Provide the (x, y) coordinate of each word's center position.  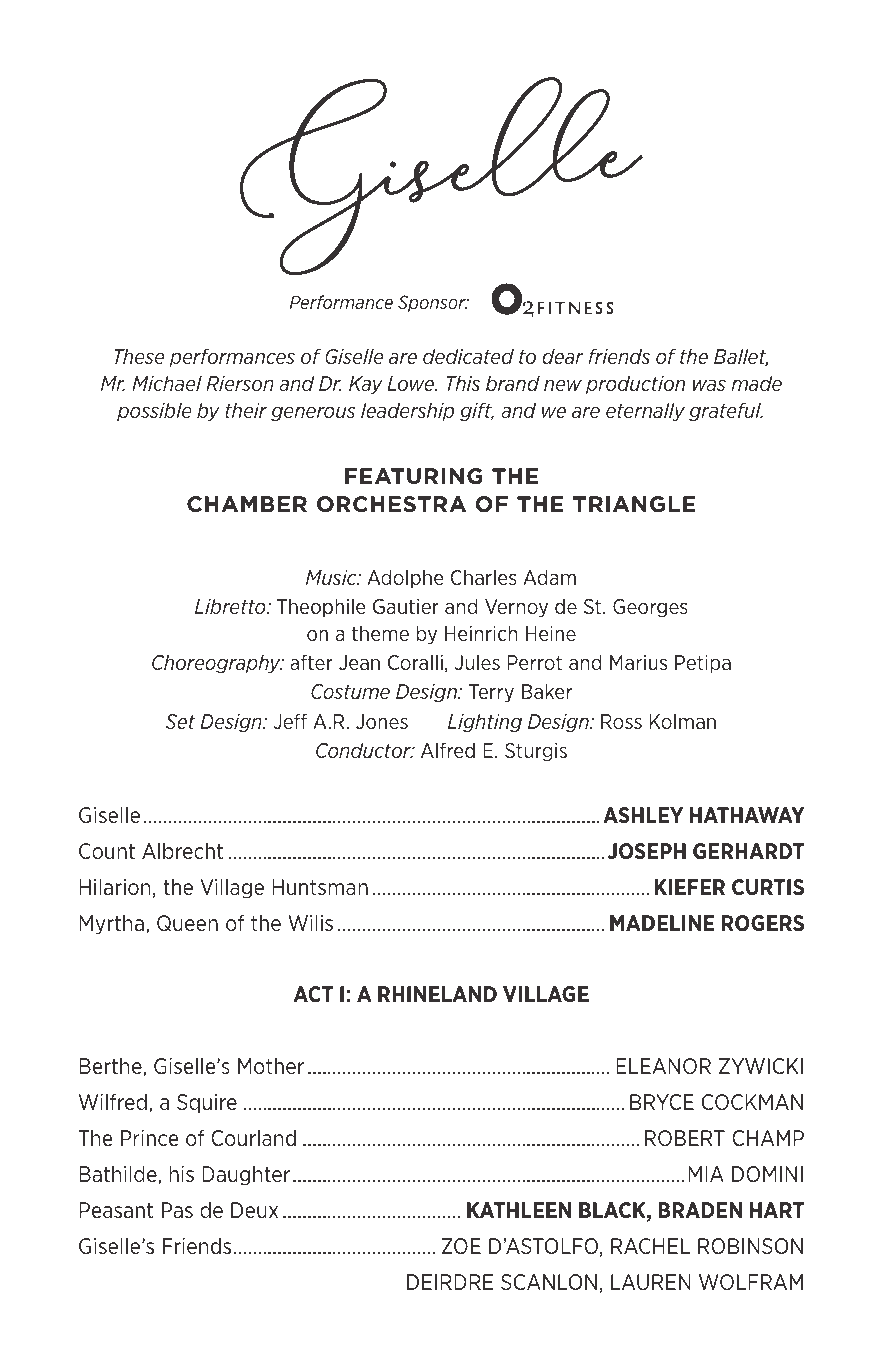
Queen (187, 923)
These (139, 356)
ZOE (461, 1246)
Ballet (741, 357)
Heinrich (481, 633)
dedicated (468, 356)
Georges (650, 608)
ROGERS (763, 923)
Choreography (217, 663)
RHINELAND (437, 994)
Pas (177, 1210)
